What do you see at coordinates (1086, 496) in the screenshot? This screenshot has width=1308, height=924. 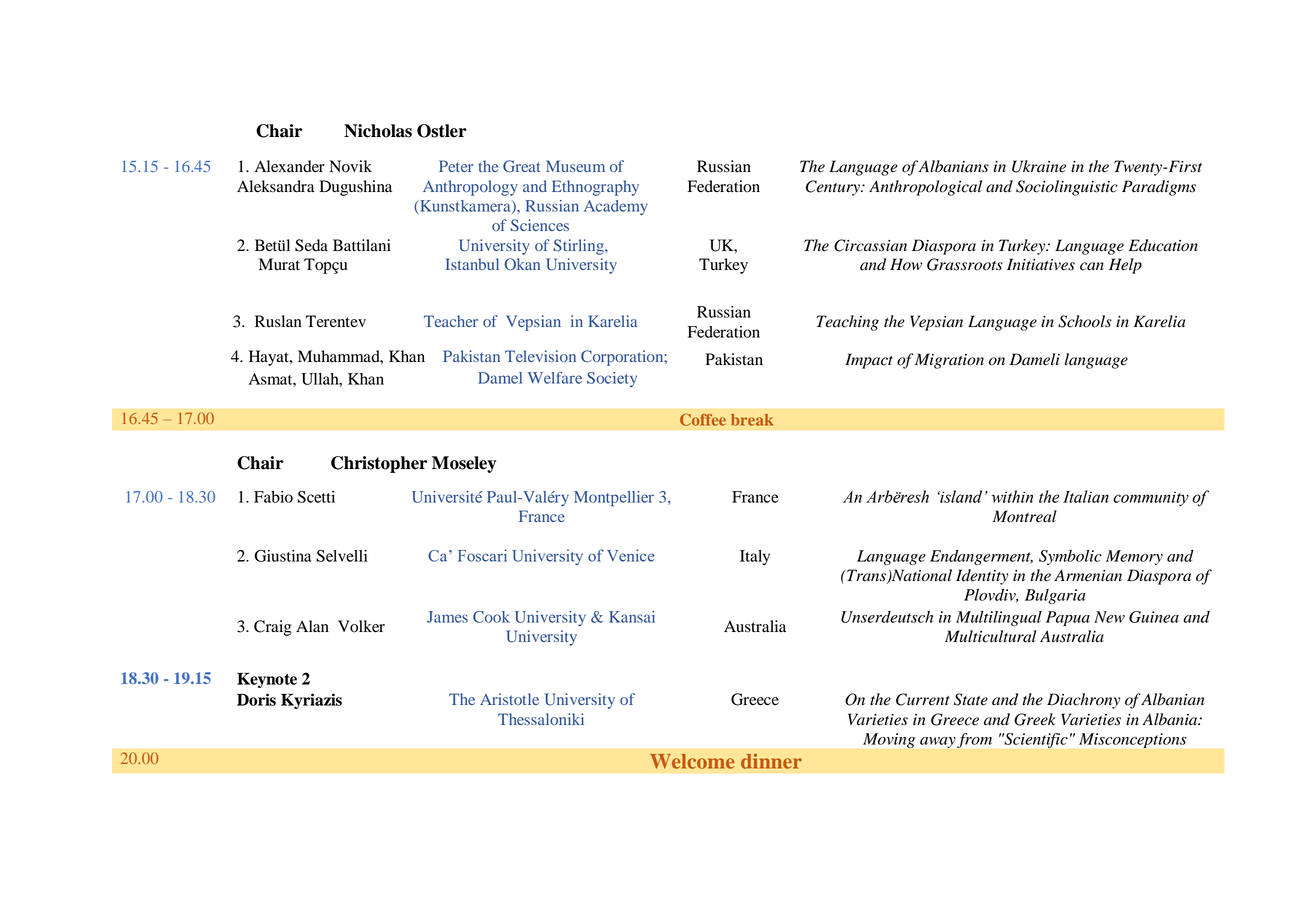 I see `Italian` at bounding box center [1086, 496].
